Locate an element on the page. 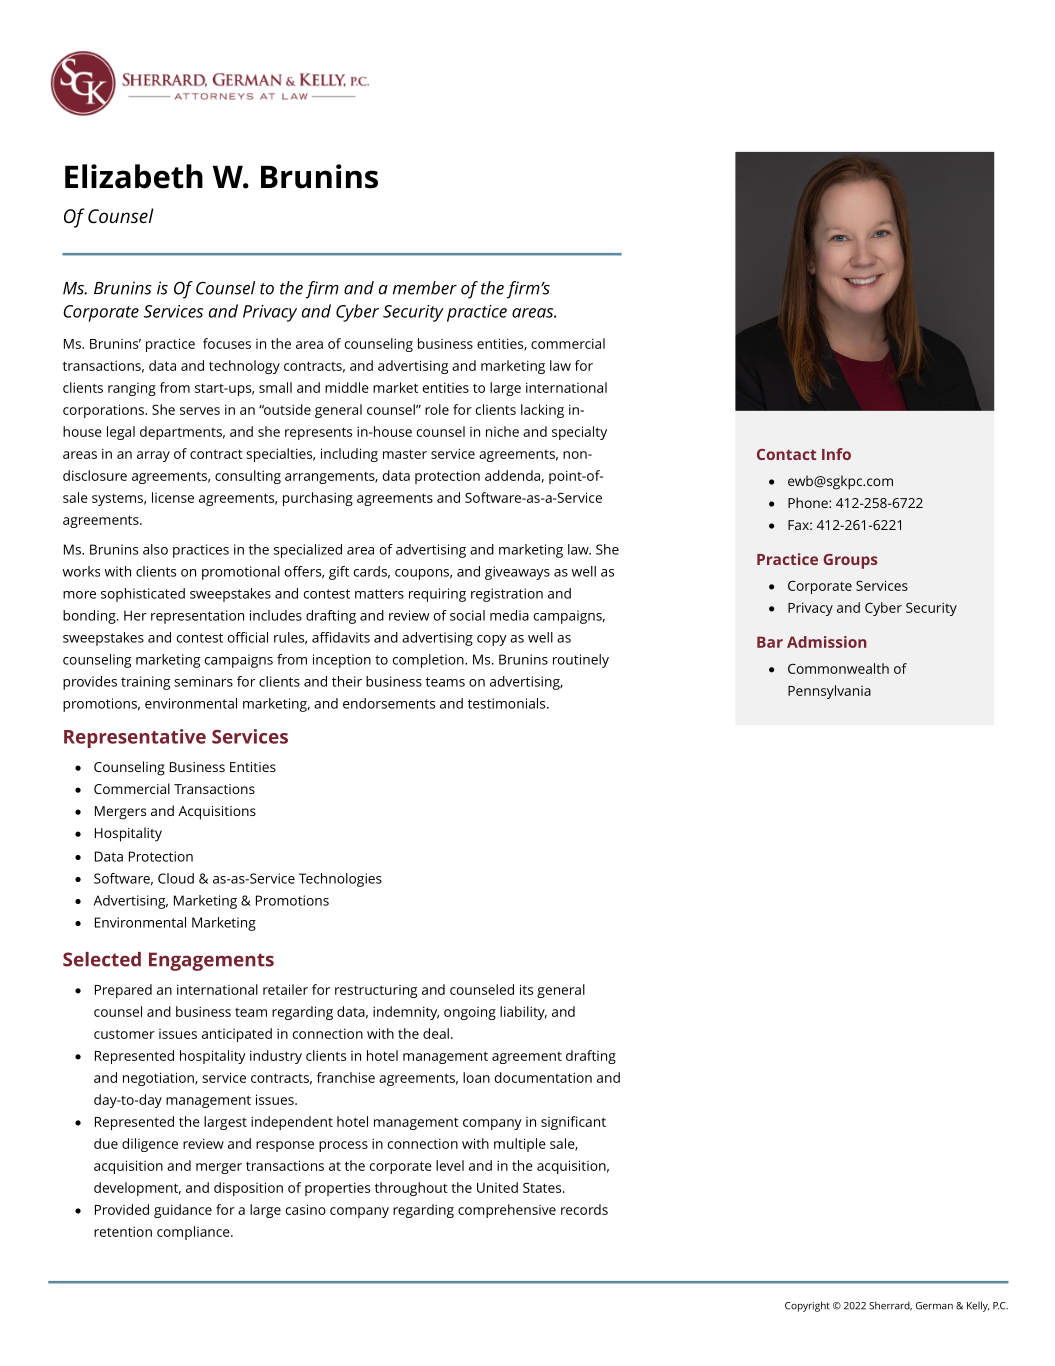 This image has height=1366, width=1055. liability is located at coordinates (523, 1013).
